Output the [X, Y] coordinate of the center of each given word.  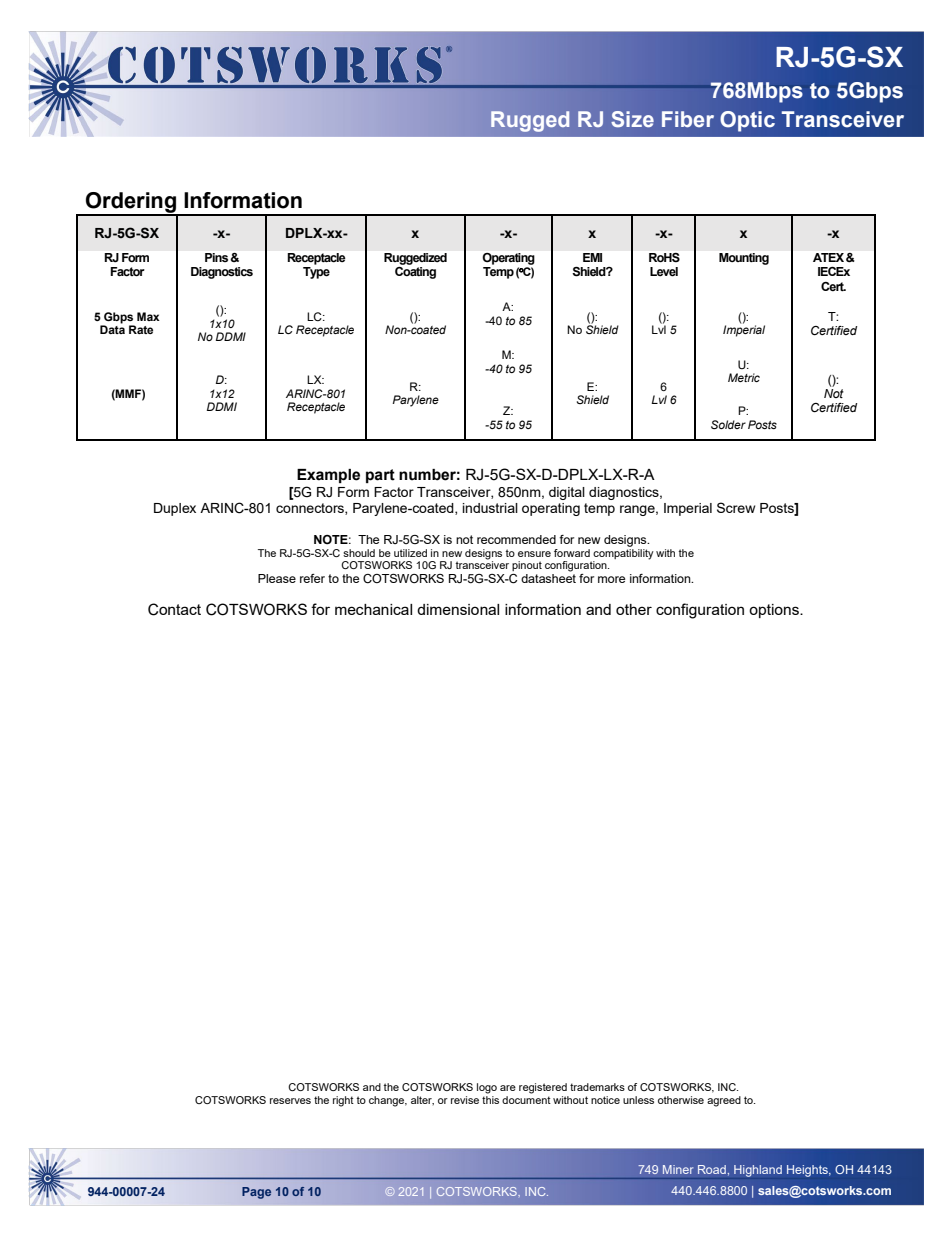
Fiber [688, 119]
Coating [415, 273]
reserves [290, 1101]
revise [465, 1100]
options [775, 611]
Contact [174, 609]
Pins [216, 257]
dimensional [458, 609]
